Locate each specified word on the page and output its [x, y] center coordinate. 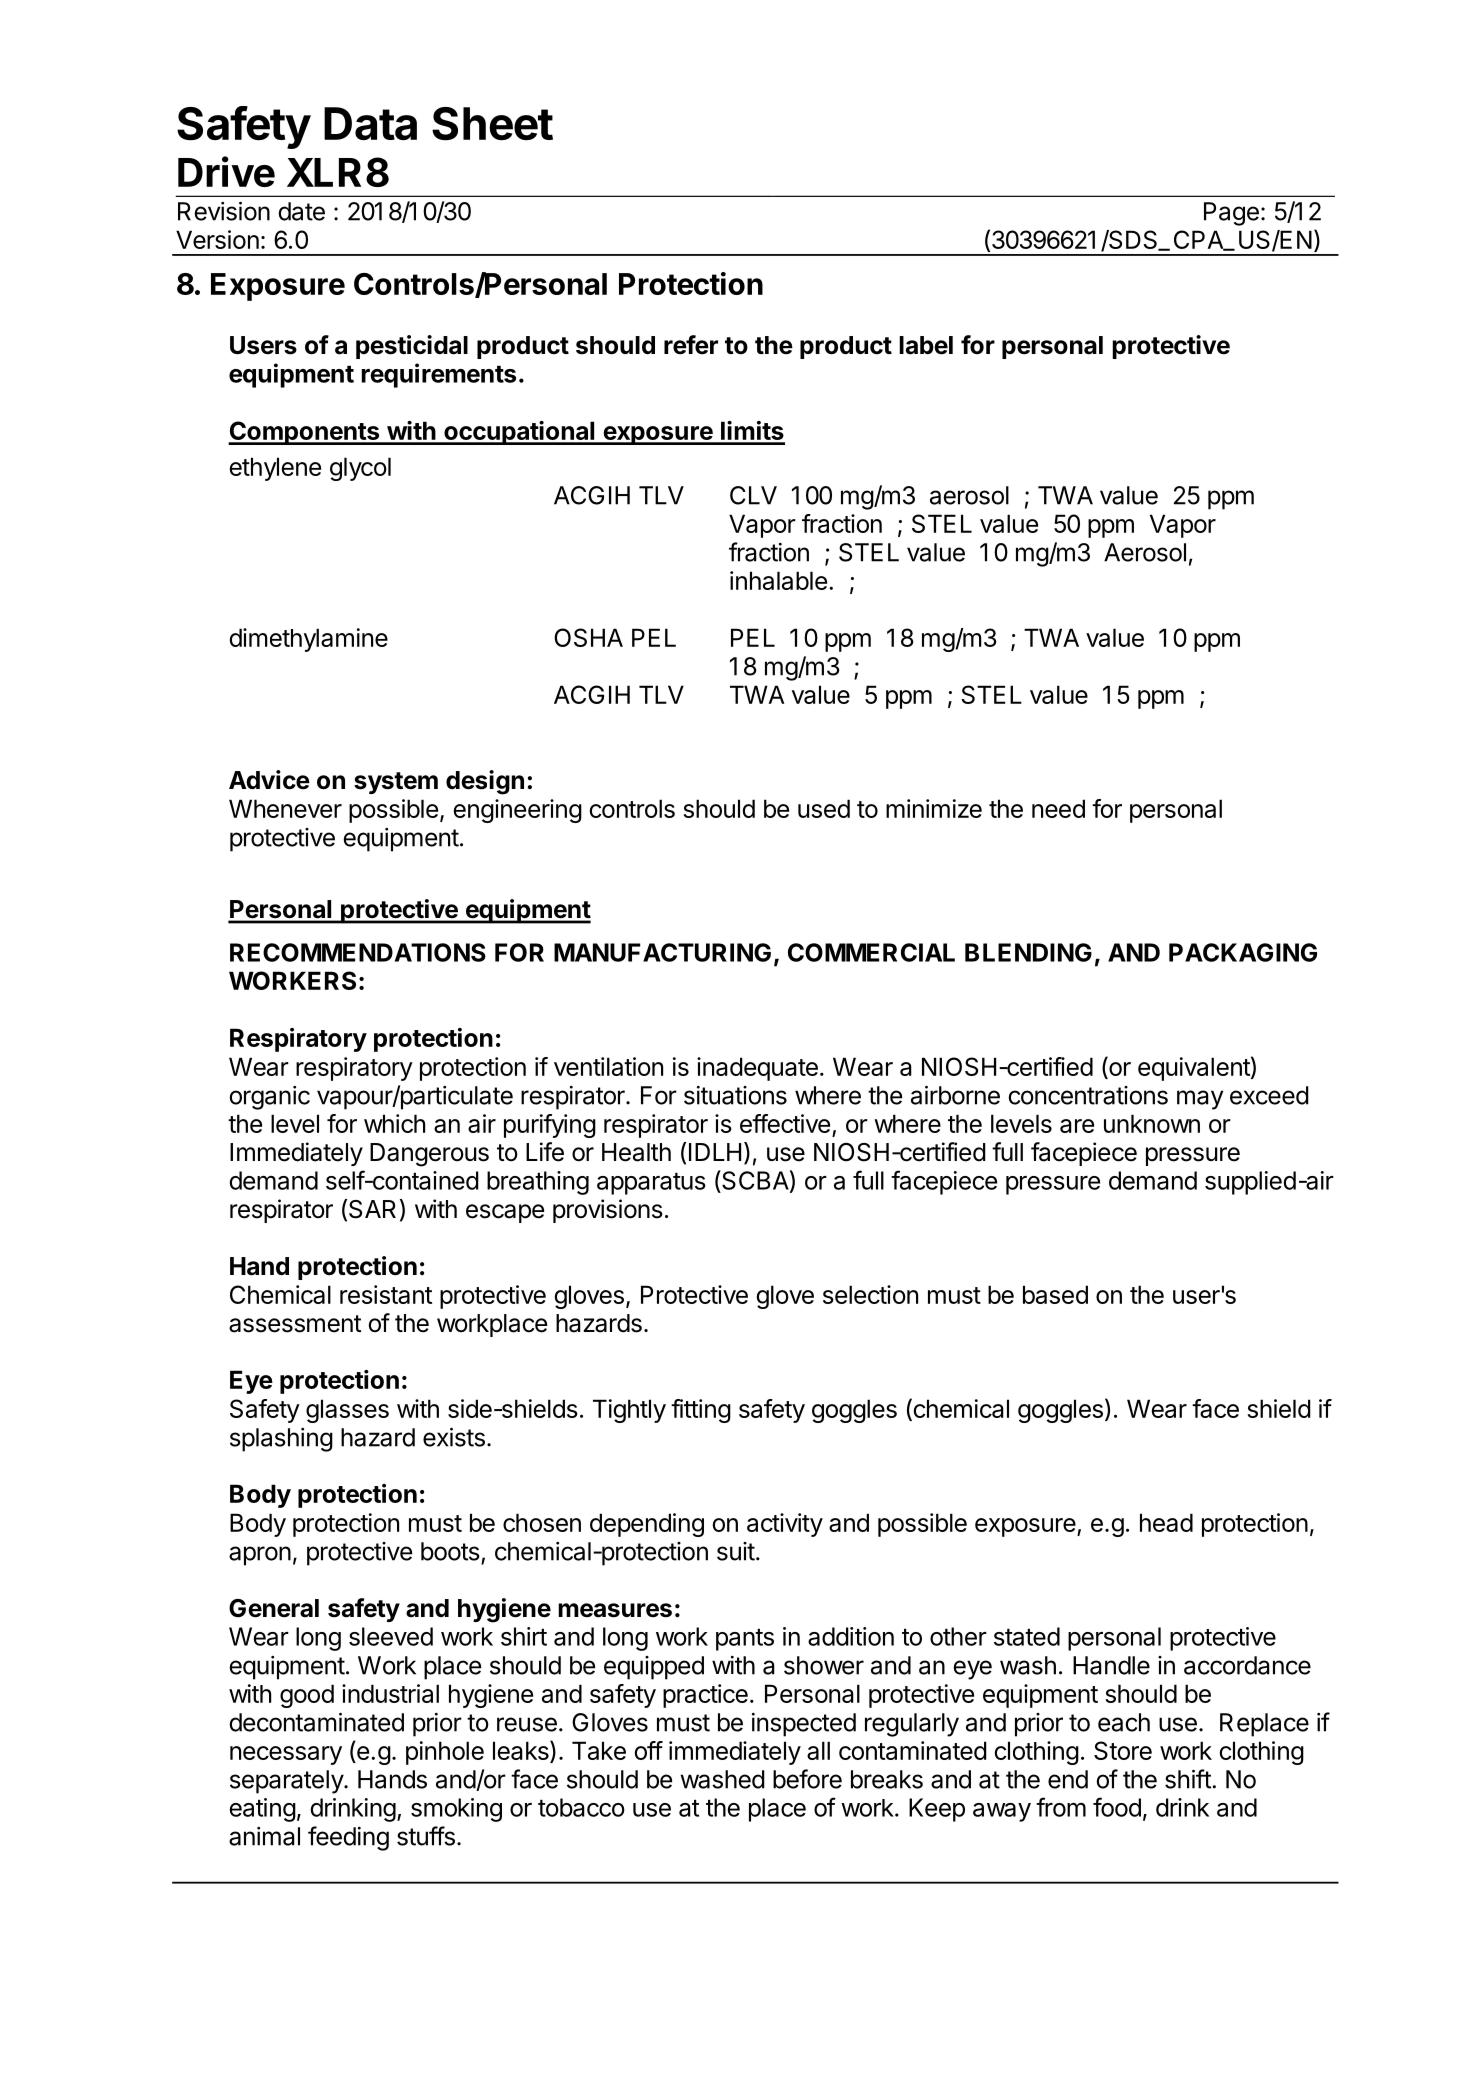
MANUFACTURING [662, 952]
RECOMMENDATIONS [358, 952]
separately [287, 1782]
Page [1231, 214]
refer [691, 345]
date [301, 211]
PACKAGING [1243, 952]
